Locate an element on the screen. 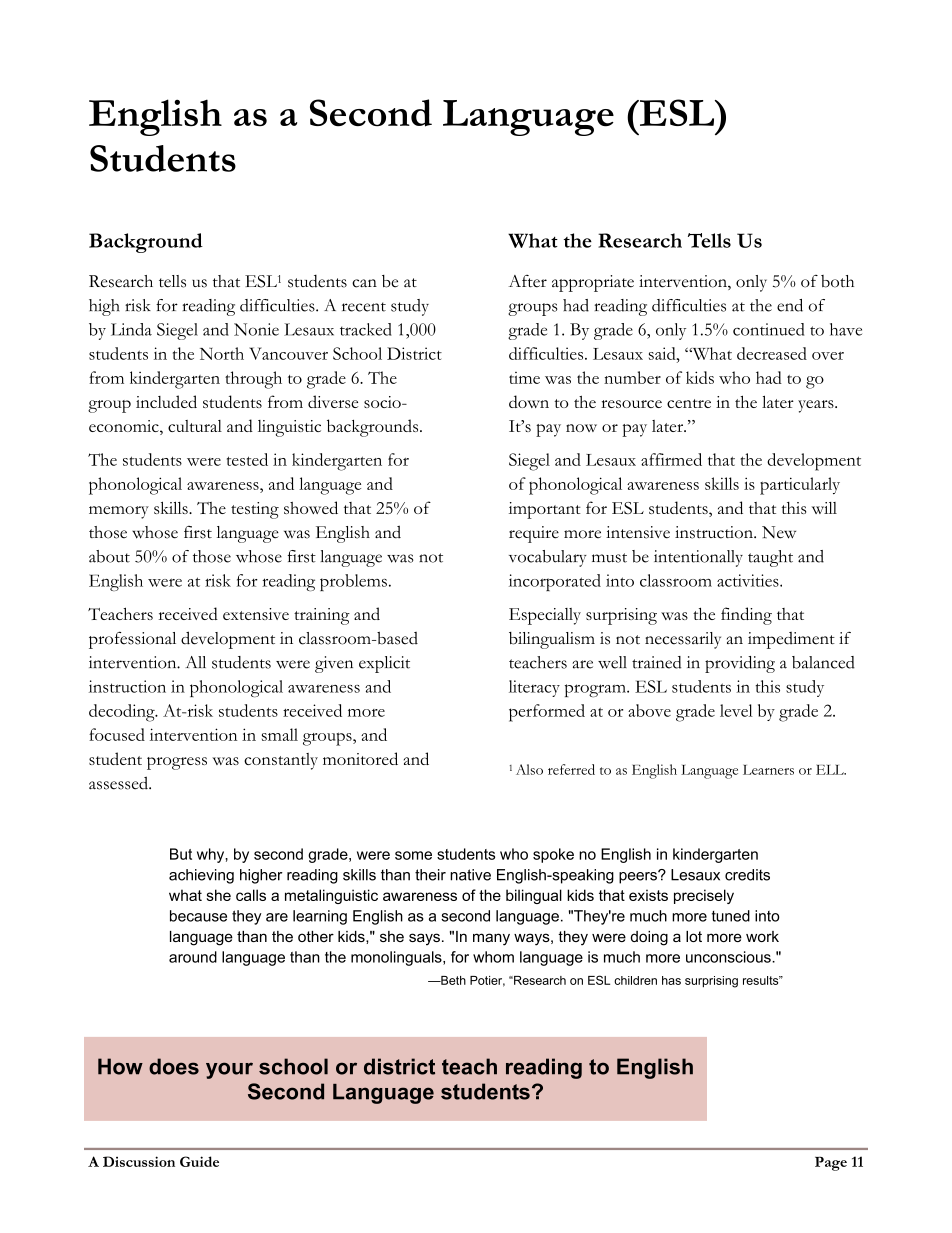 The width and height of the screenshot is (952, 1233). around is located at coordinates (193, 957).
